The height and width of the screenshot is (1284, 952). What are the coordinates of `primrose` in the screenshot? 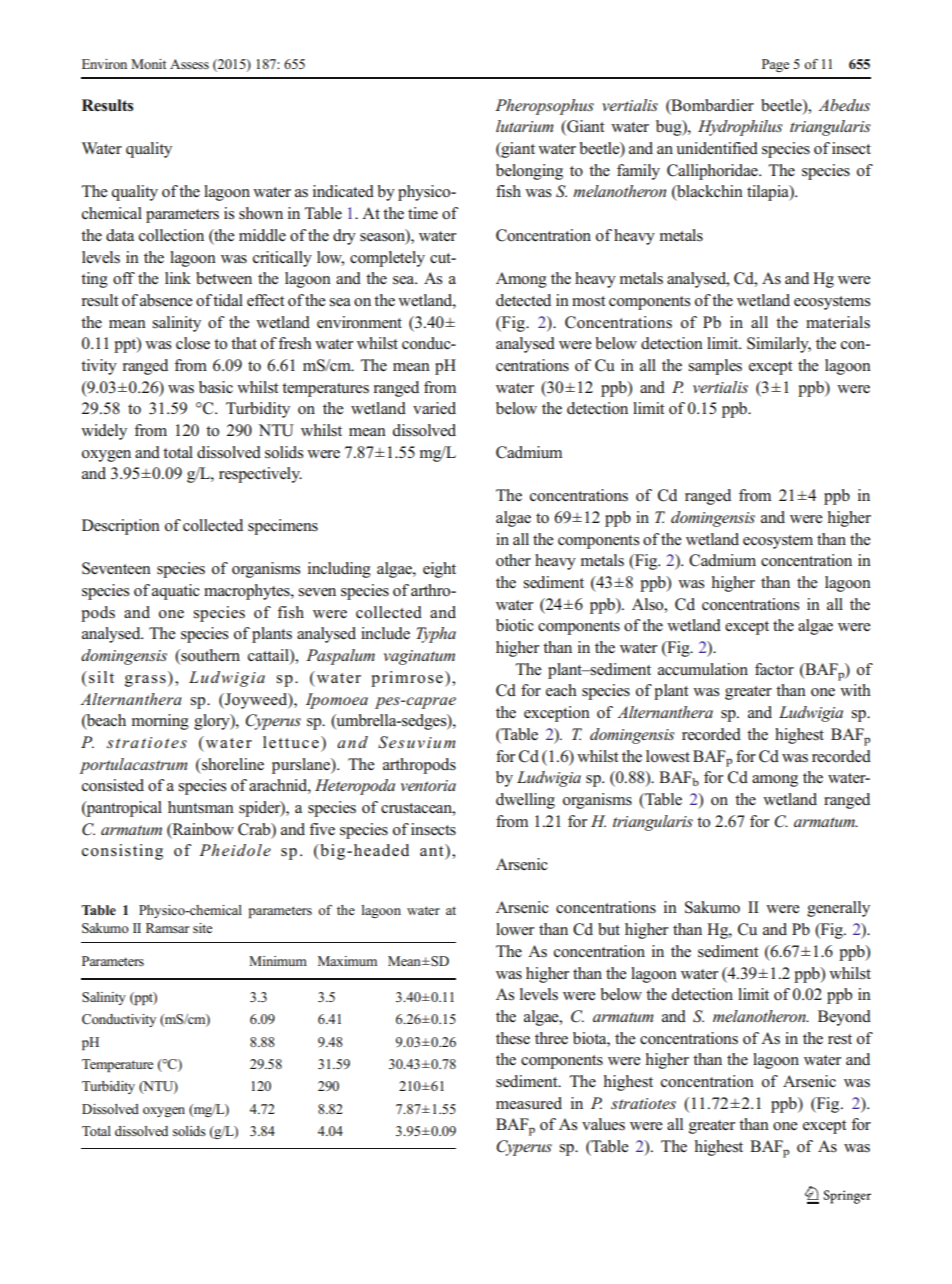 It's located at (407, 679).
